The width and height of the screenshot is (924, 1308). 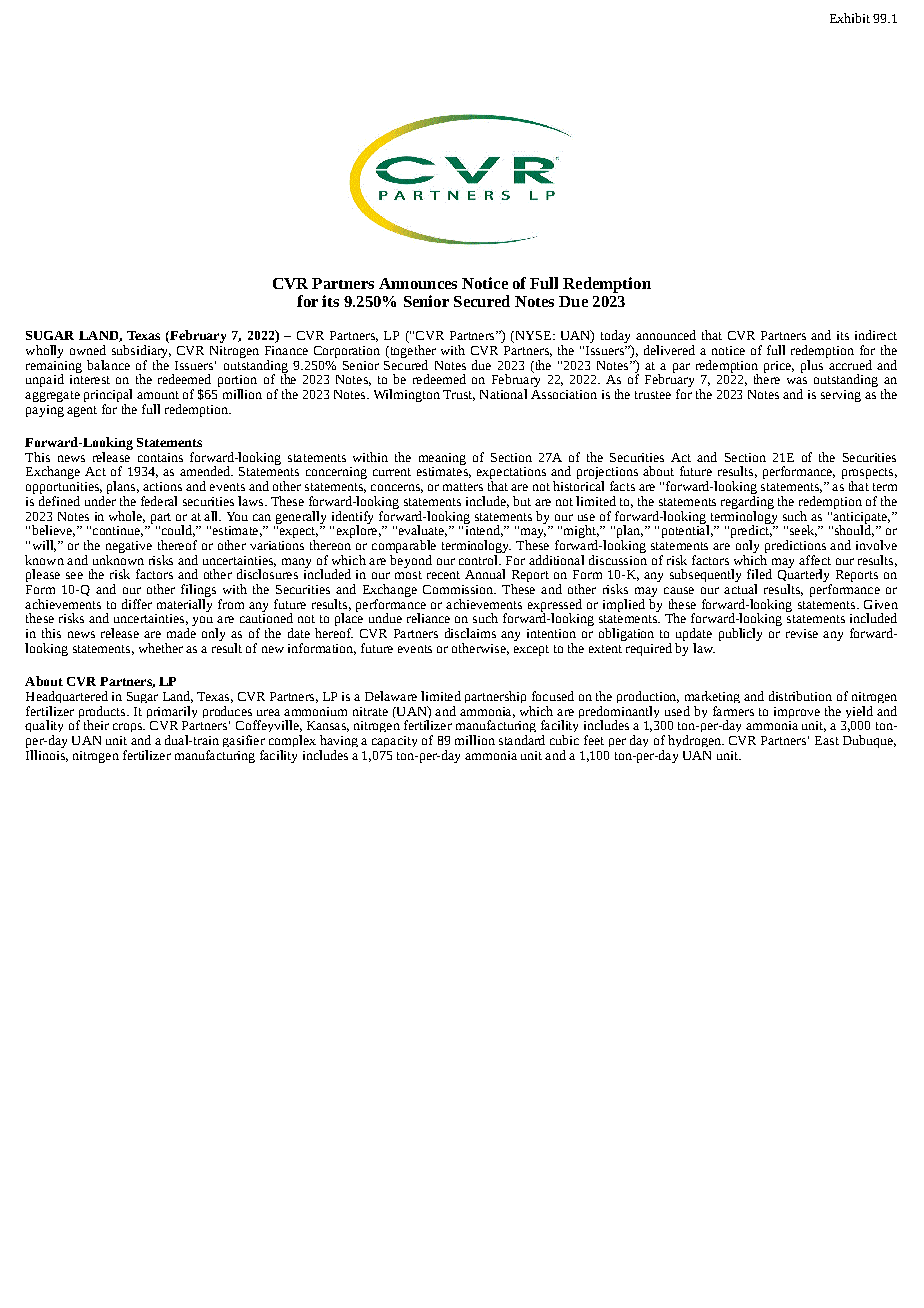 I want to click on crops, so click(x=128, y=727).
